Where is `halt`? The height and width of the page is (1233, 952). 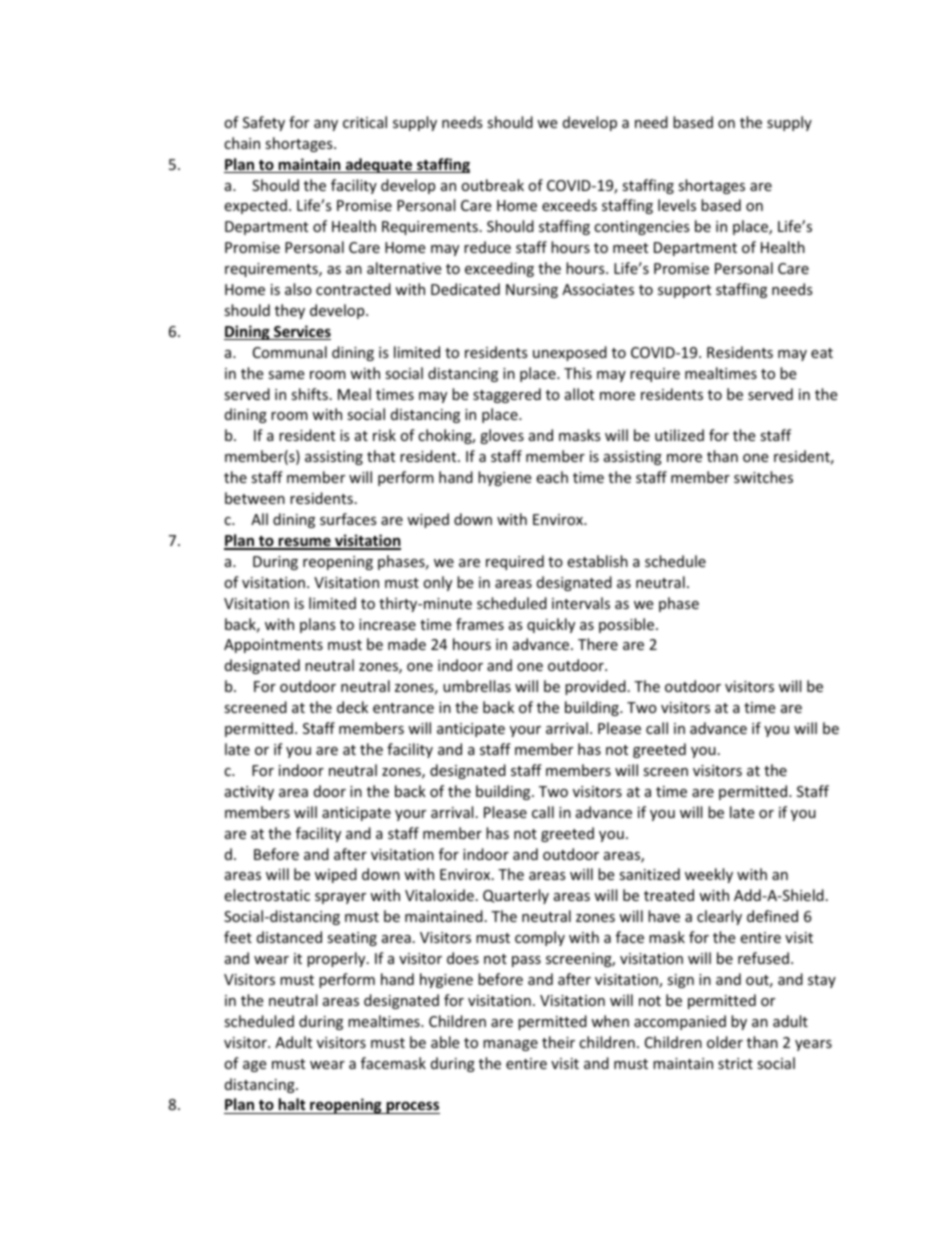 halt is located at coordinates (292, 1106).
